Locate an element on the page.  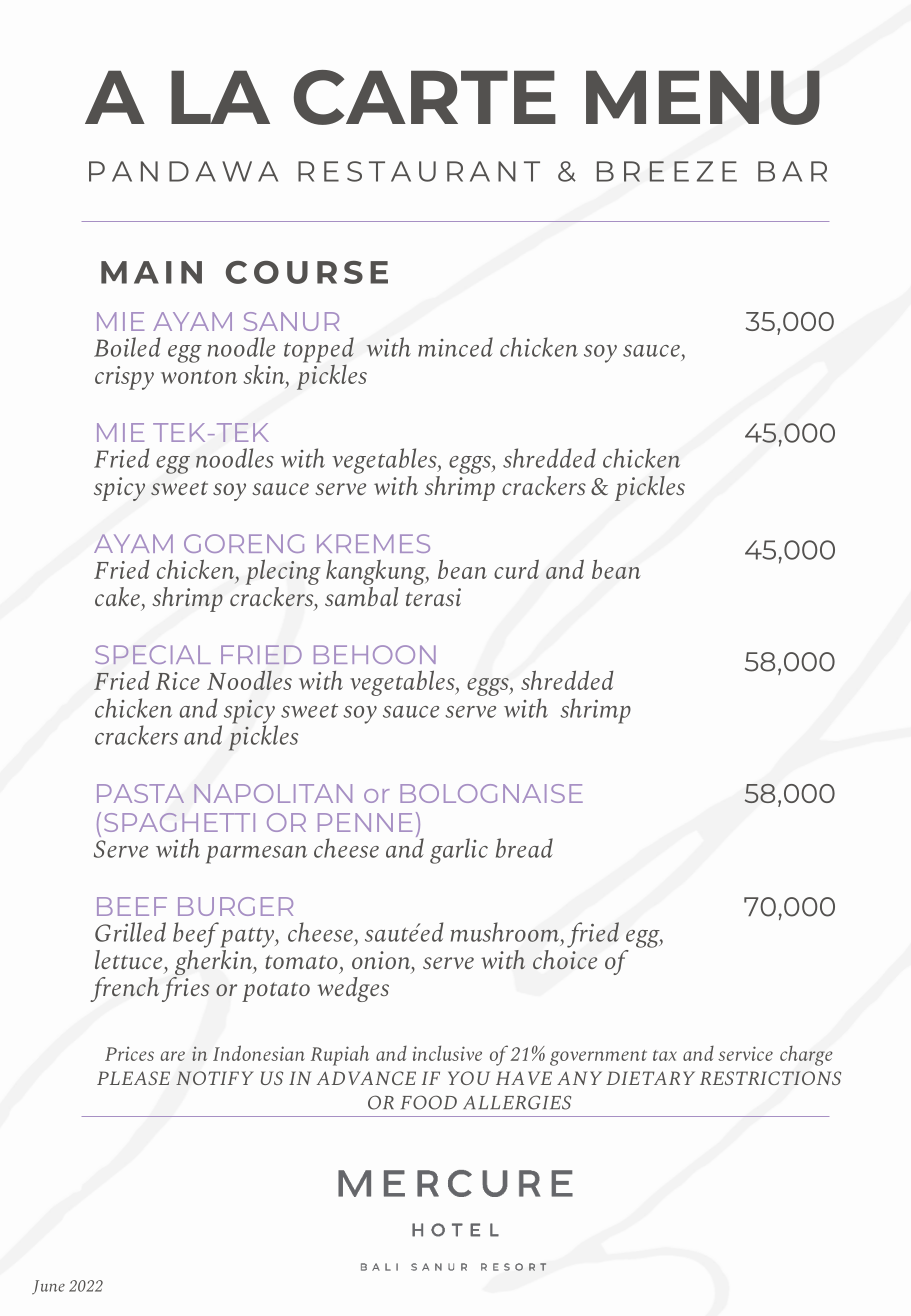
Grilled is located at coordinates (130, 932).
